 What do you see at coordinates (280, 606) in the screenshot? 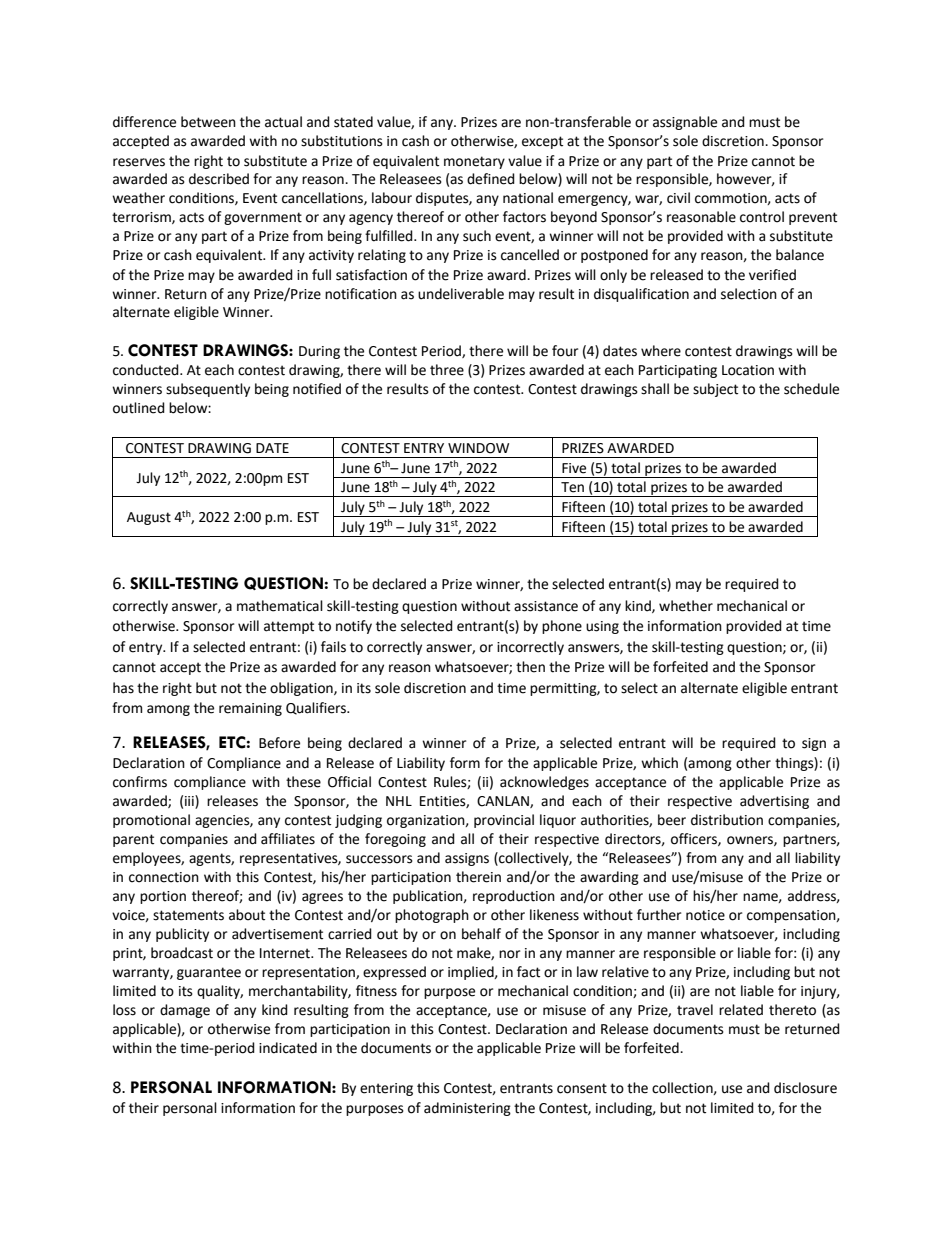
I see `mathematical` at bounding box center [280, 606].
